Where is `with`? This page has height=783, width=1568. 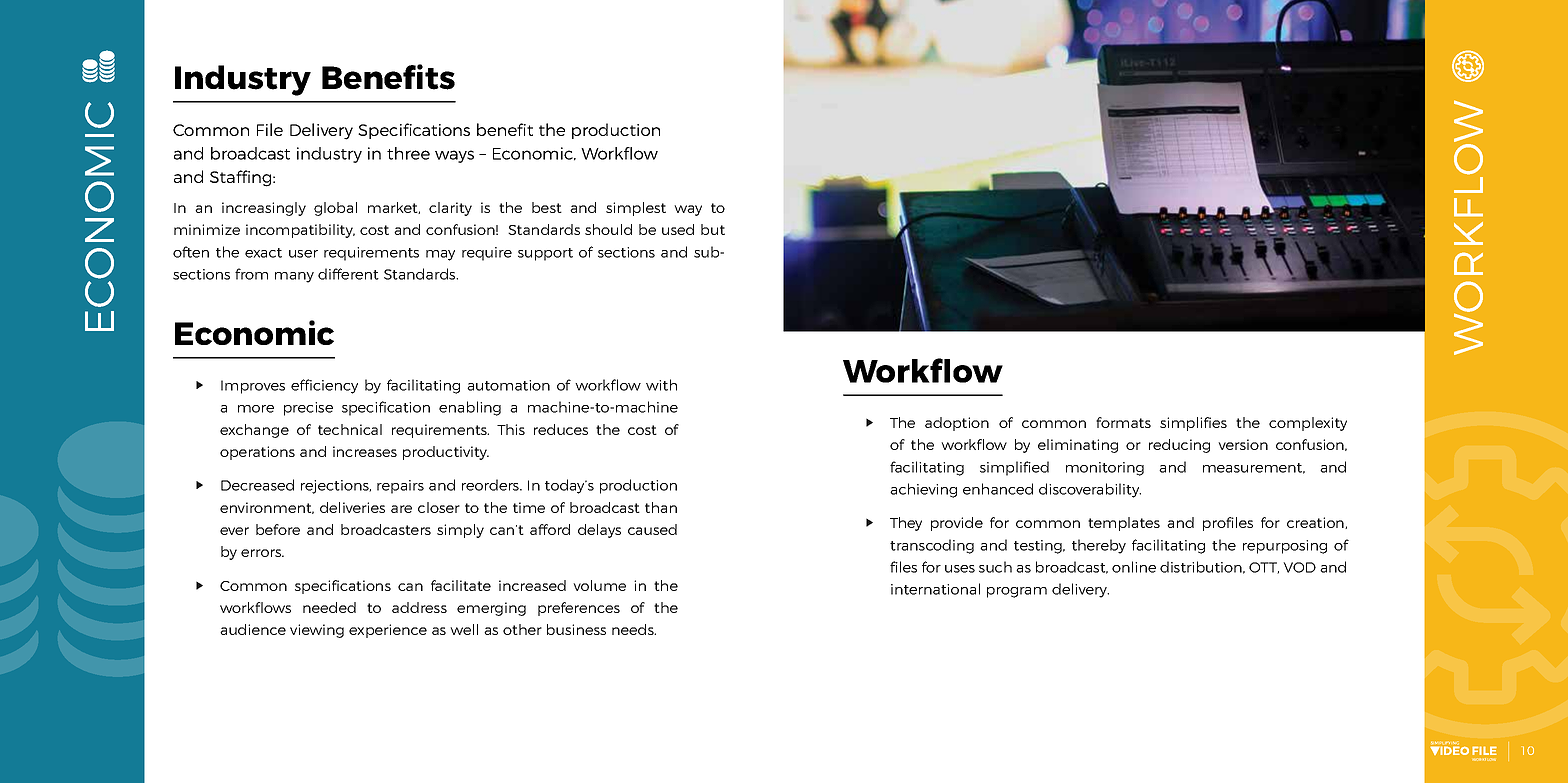 with is located at coordinates (661, 385).
